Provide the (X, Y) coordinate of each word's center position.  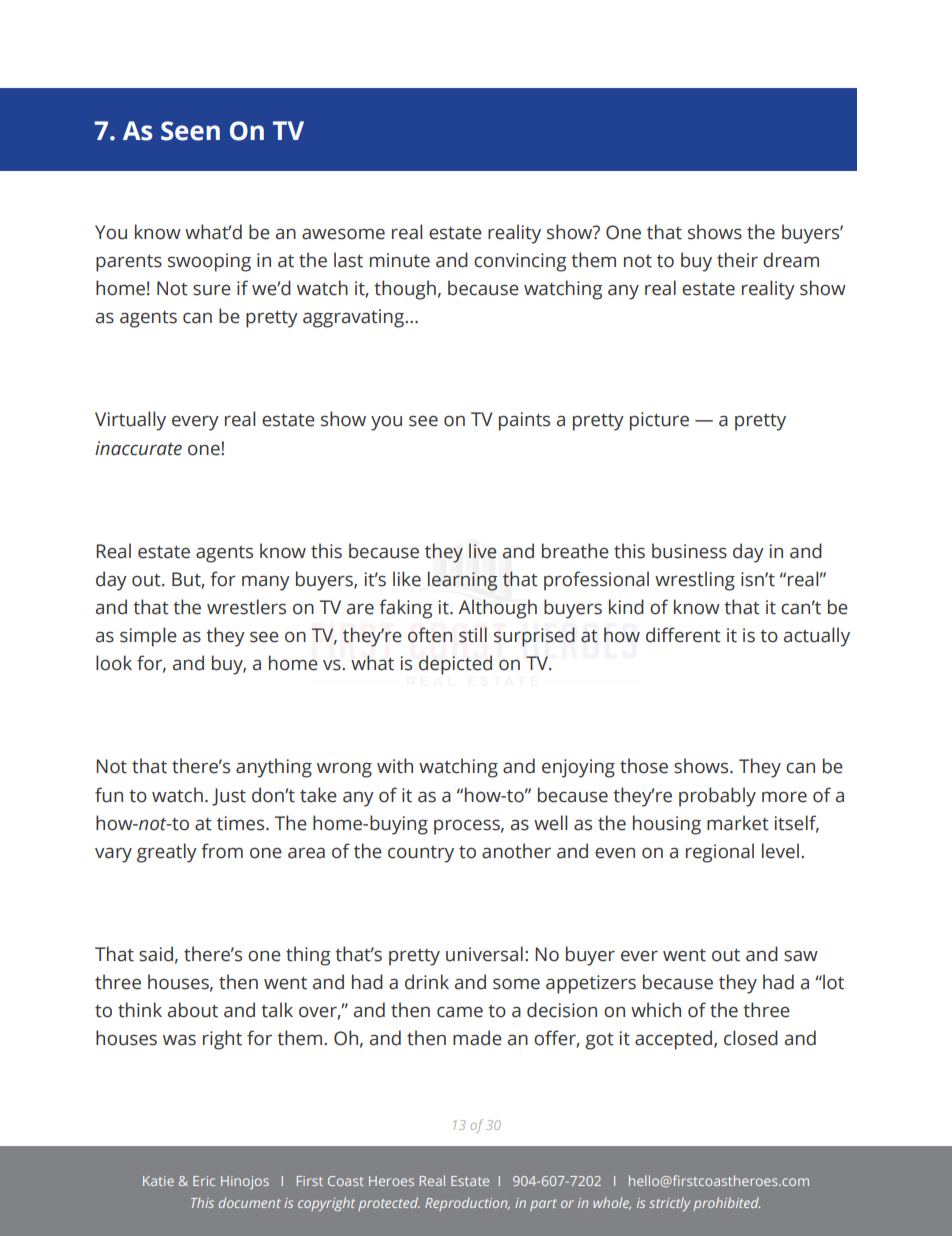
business (689, 551)
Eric (204, 1181)
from (222, 851)
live (483, 551)
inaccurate (138, 448)
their (737, 260)
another (516, 851)
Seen (190, 131)
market (738, 823)
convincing (520, 262)
